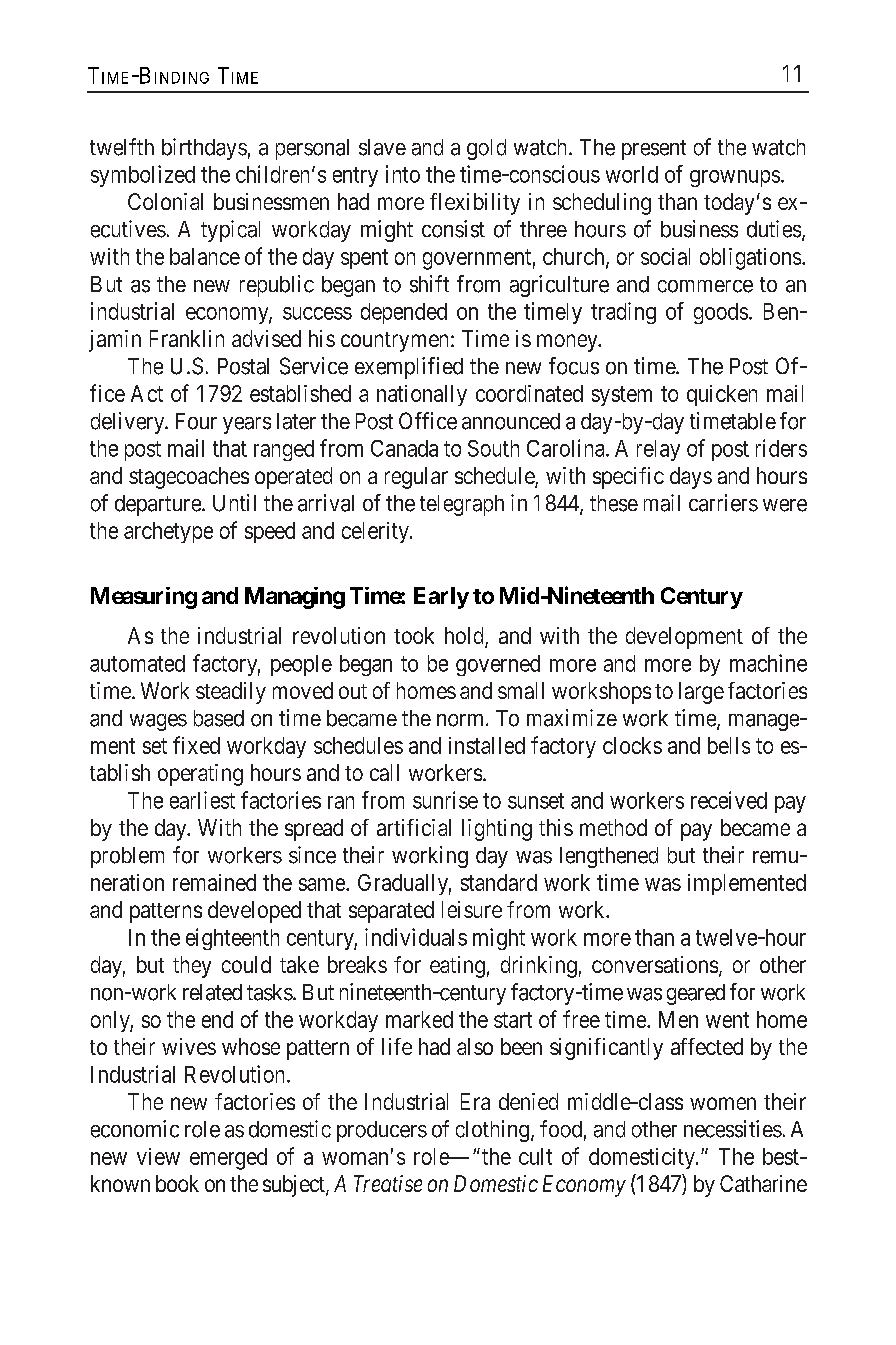  Describe the element at coordinates (494, 1131) in the image. I see `clothing` at that location.
